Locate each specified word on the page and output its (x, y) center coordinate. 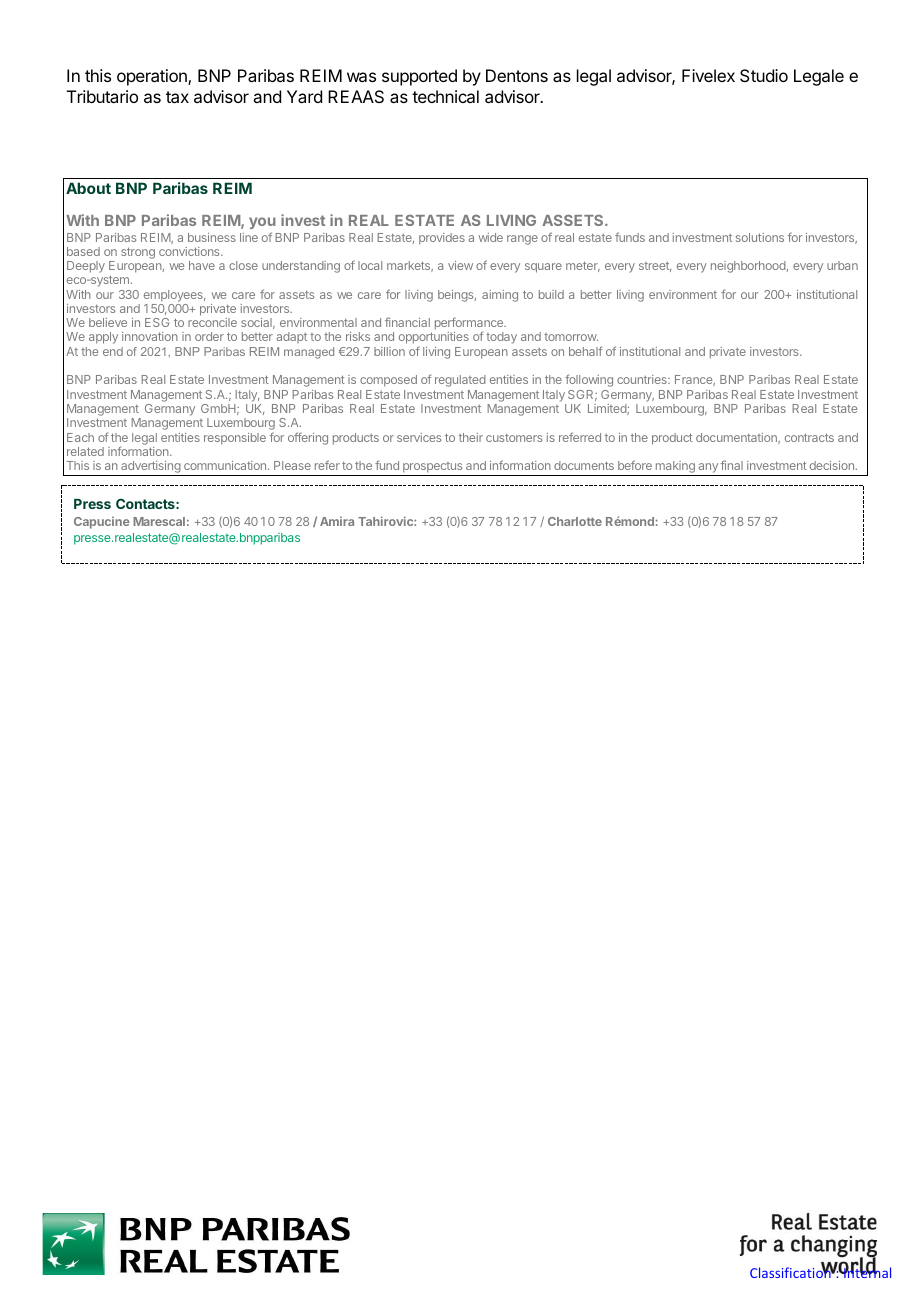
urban (842, 265)
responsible (235, 439)
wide (491, 237)
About (88, 188)
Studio (764, 75)
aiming (500, 296)
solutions (760, 237)
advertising (151, 468)
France (695, 380)
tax (177, 97)
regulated (460, 381)
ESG (157, 322)
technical (445, 96)
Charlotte (575, 521)
